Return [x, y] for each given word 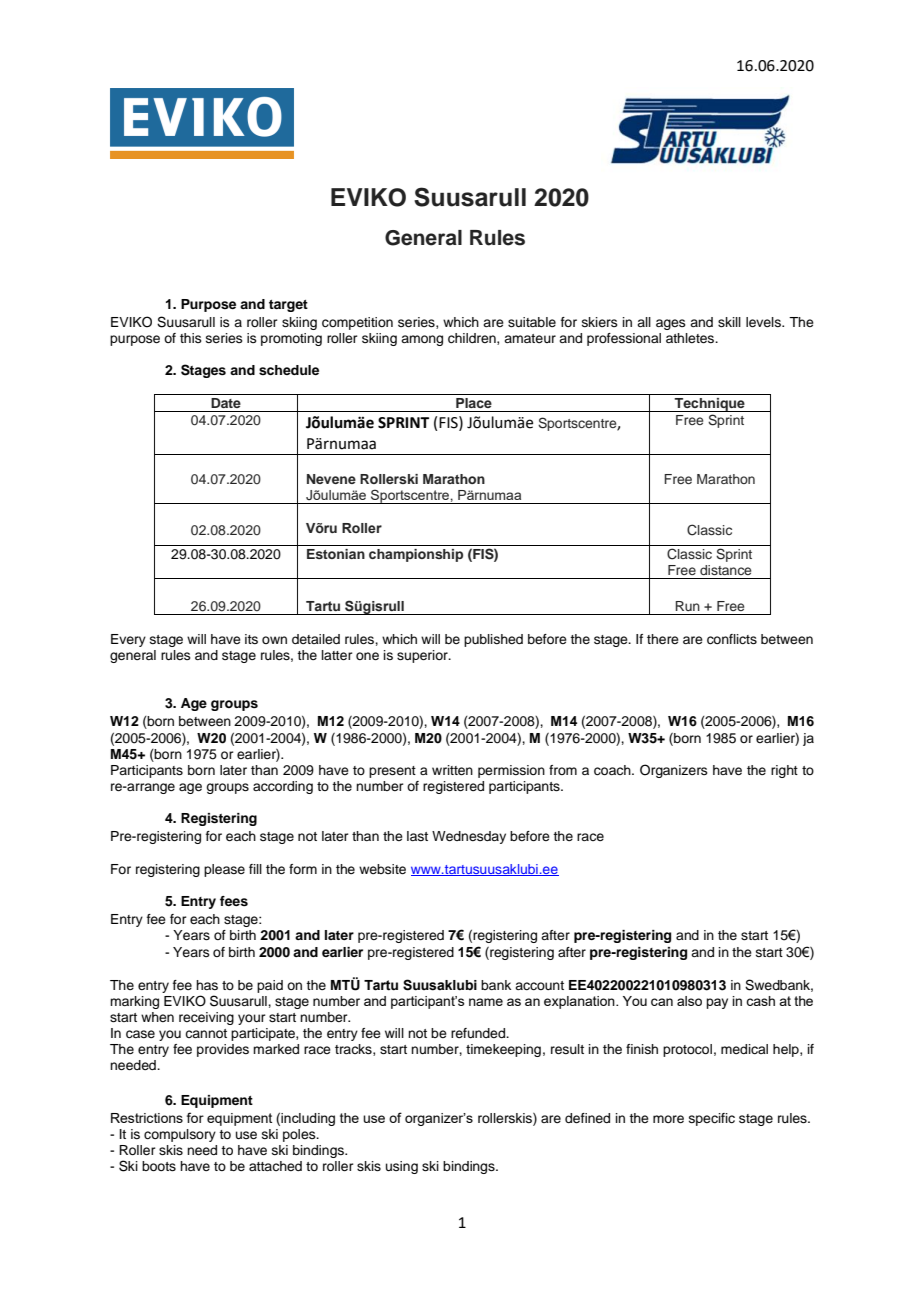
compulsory [180, 1135]
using [402, 1167]
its [251, 639]
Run [688, 606]
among [422, 340]
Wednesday [469, 837]
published [493, 640]
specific [712, 1119]
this [191, 338]
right [784, 771]
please [224, 870]
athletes [691, 338]
